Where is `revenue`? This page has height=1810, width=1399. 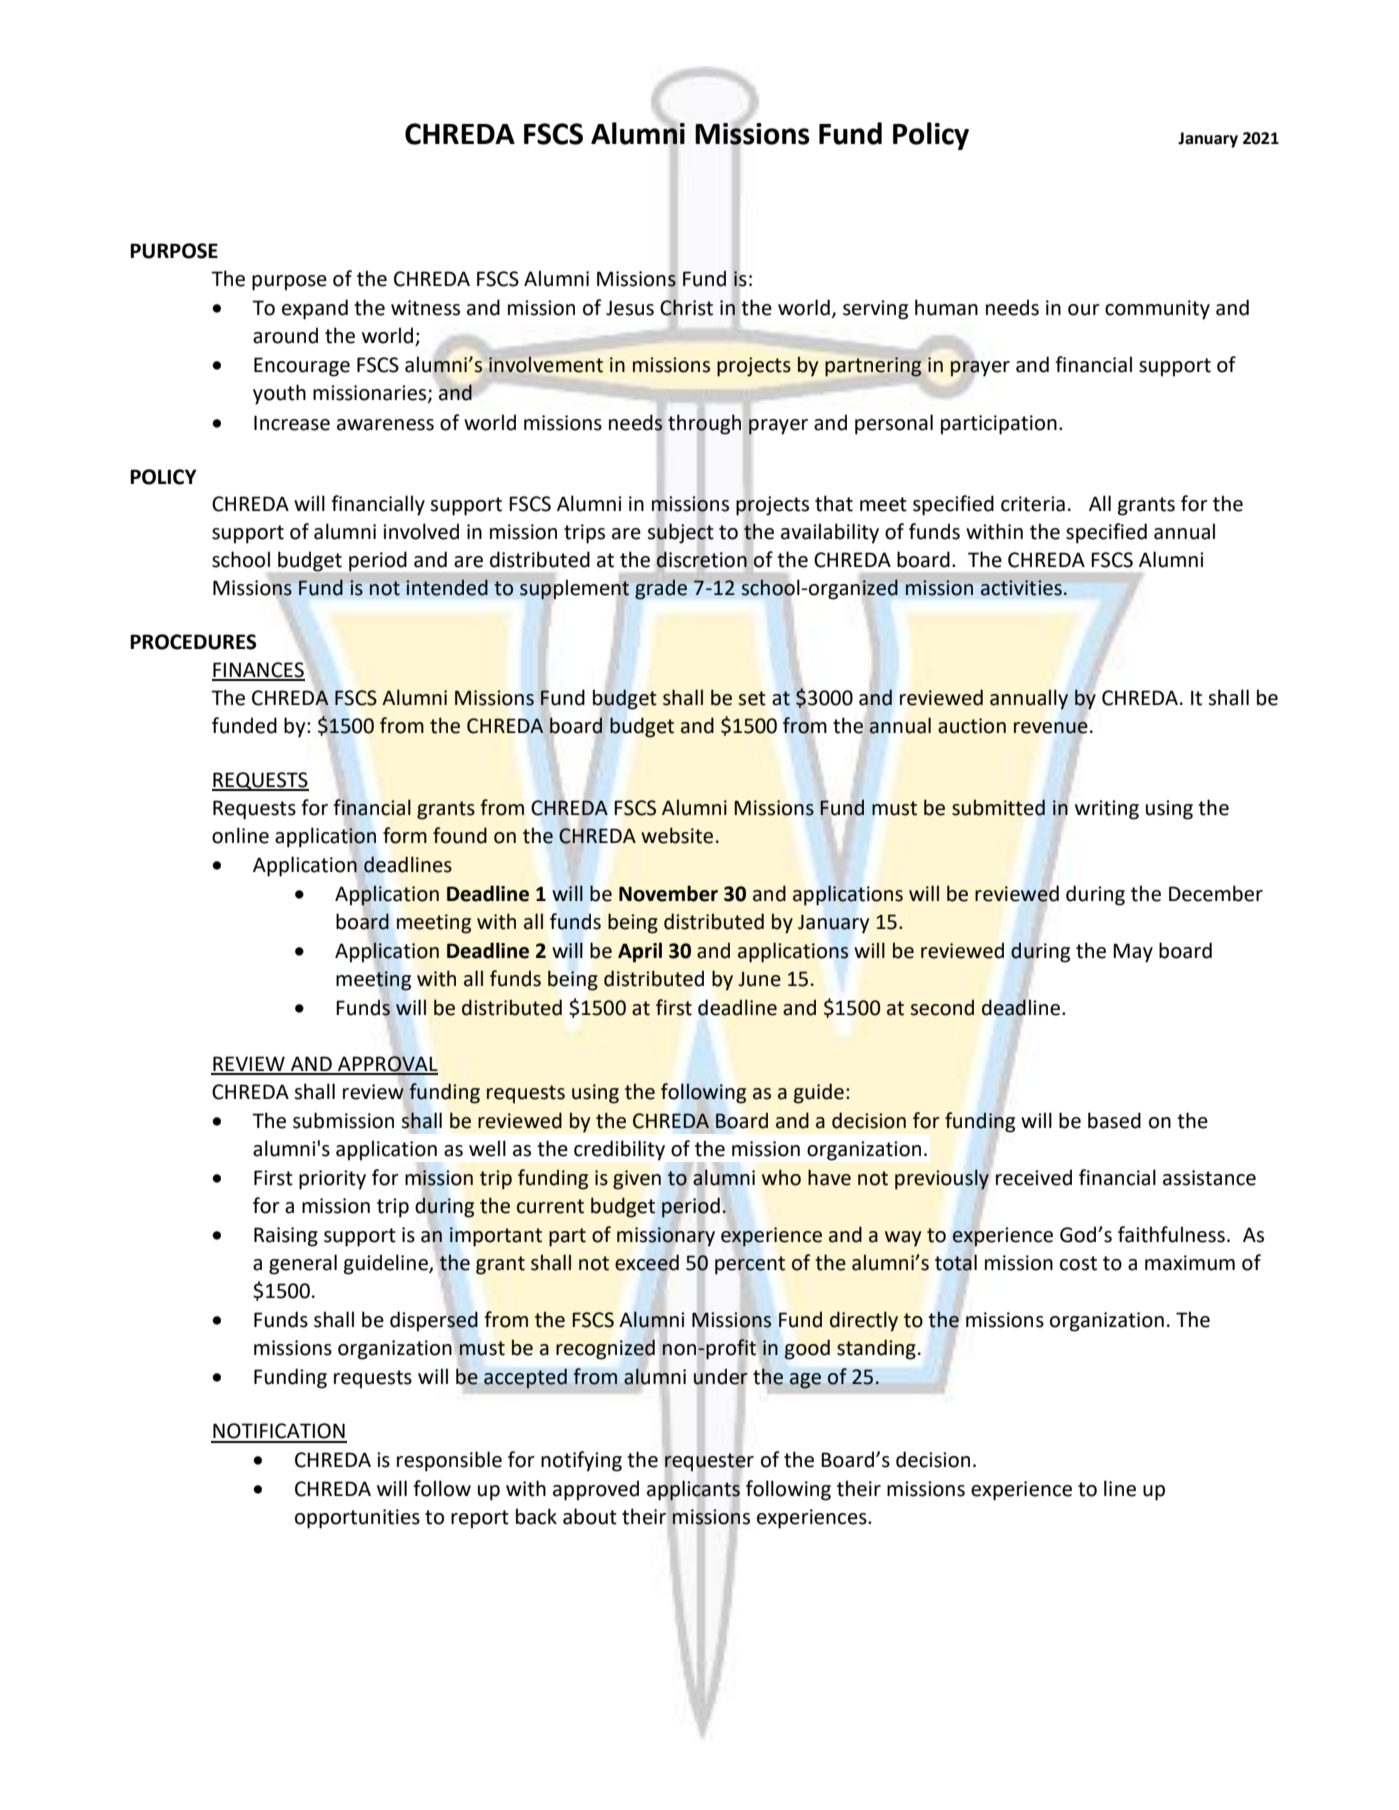 revenue is located at coordinates (1051, 728).
